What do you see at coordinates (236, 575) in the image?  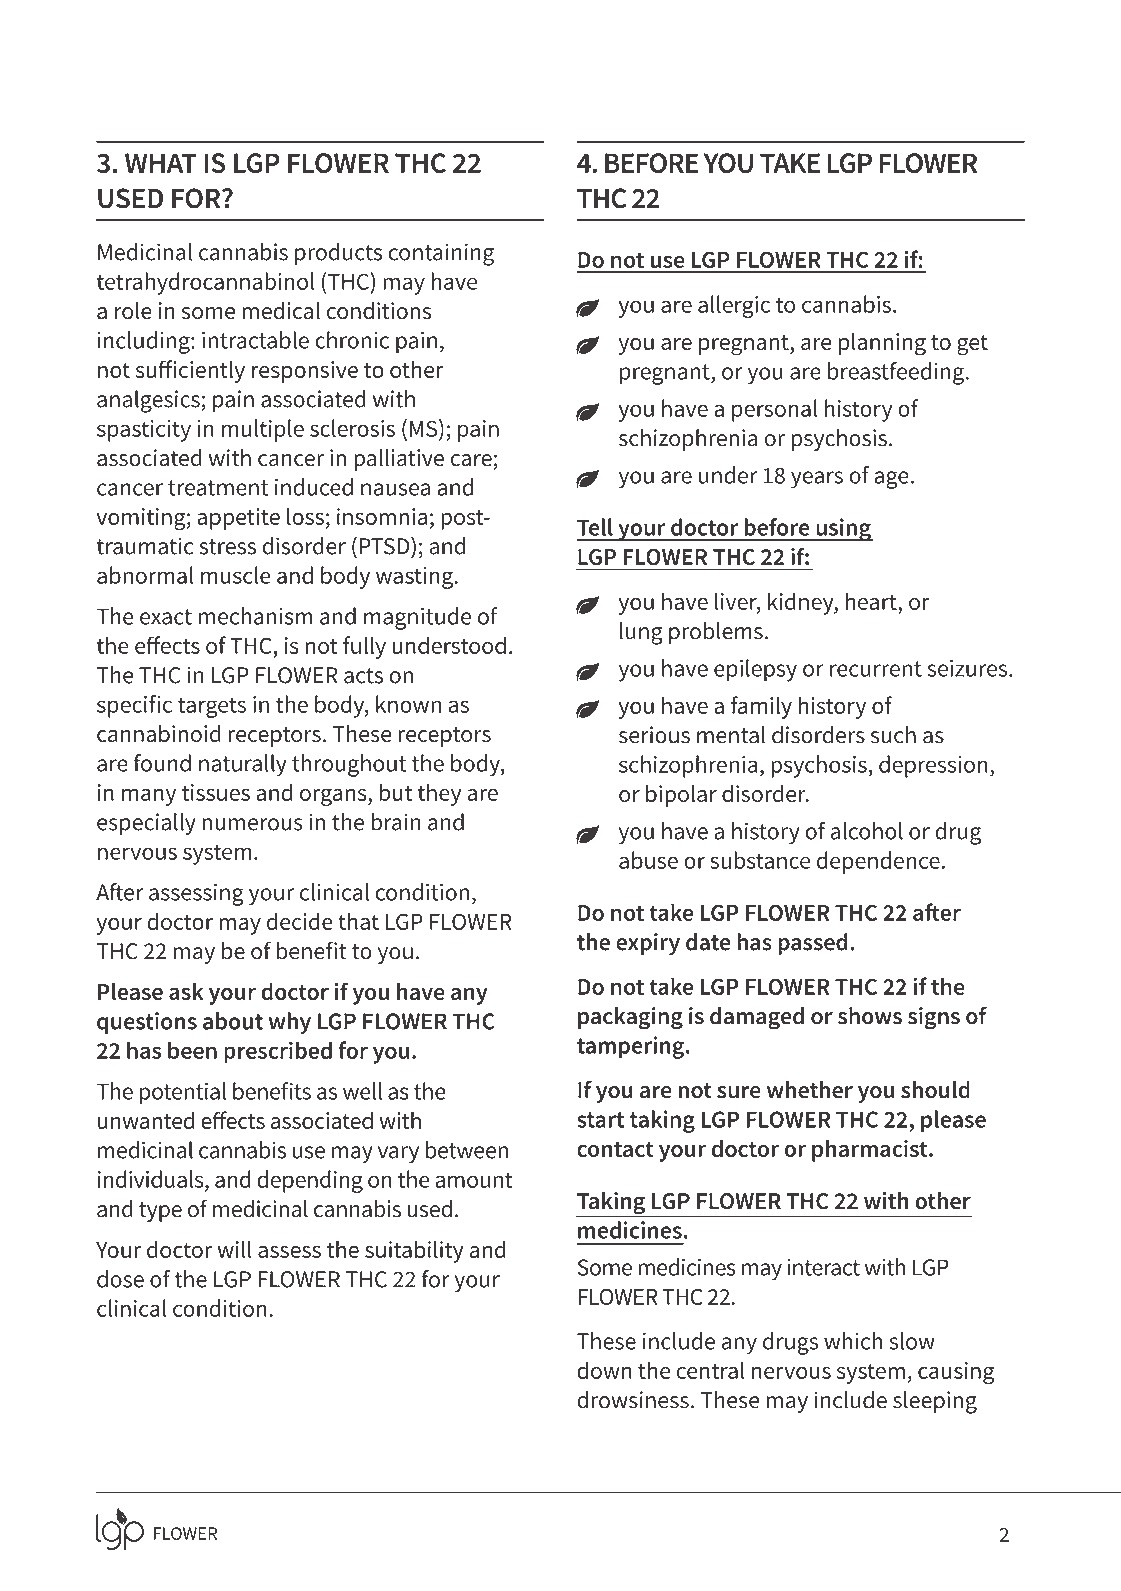 I see `muscle` at bounding box center [236, 575].
